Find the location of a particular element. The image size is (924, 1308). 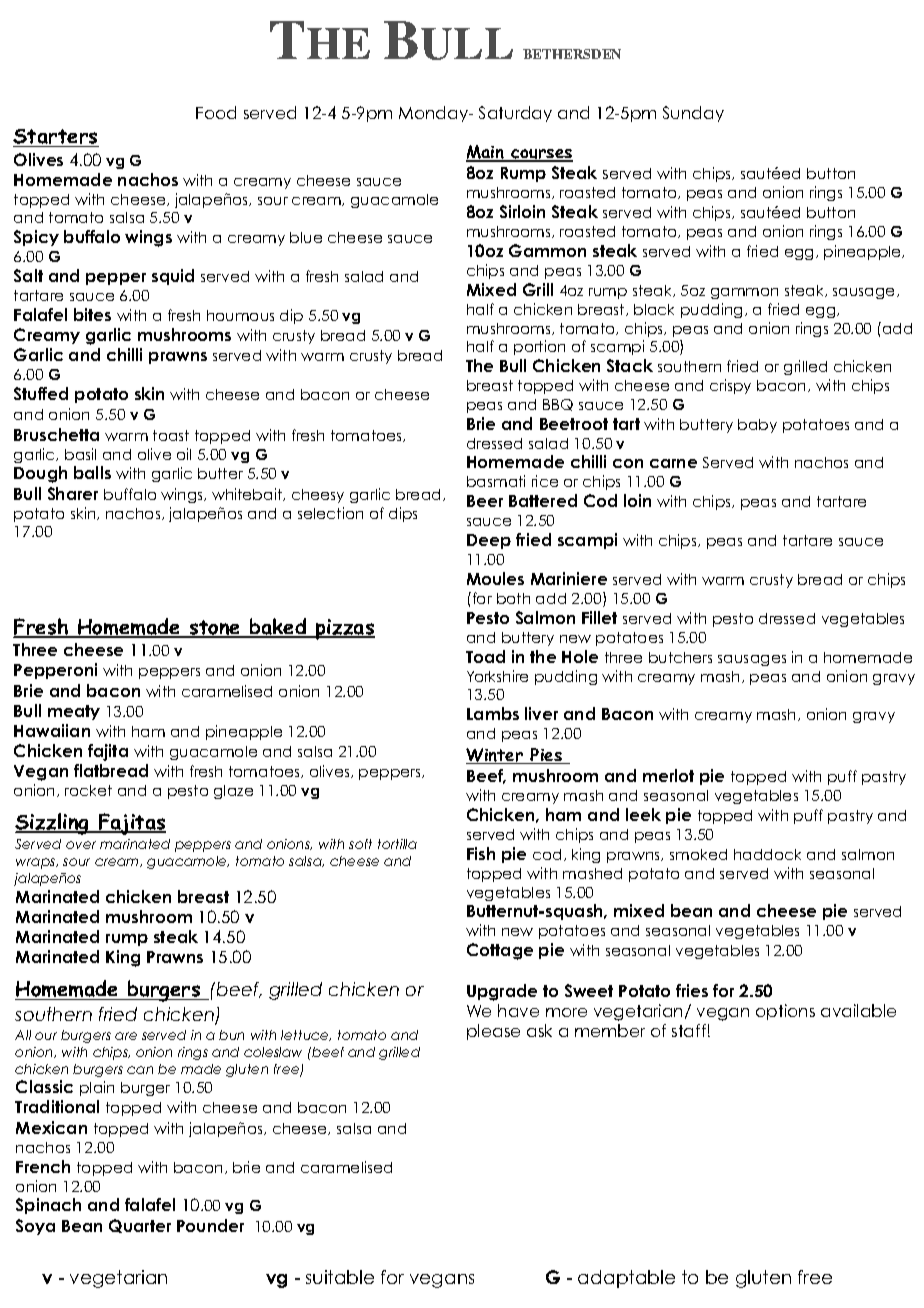

Food is located at coordinates (216, 112).
